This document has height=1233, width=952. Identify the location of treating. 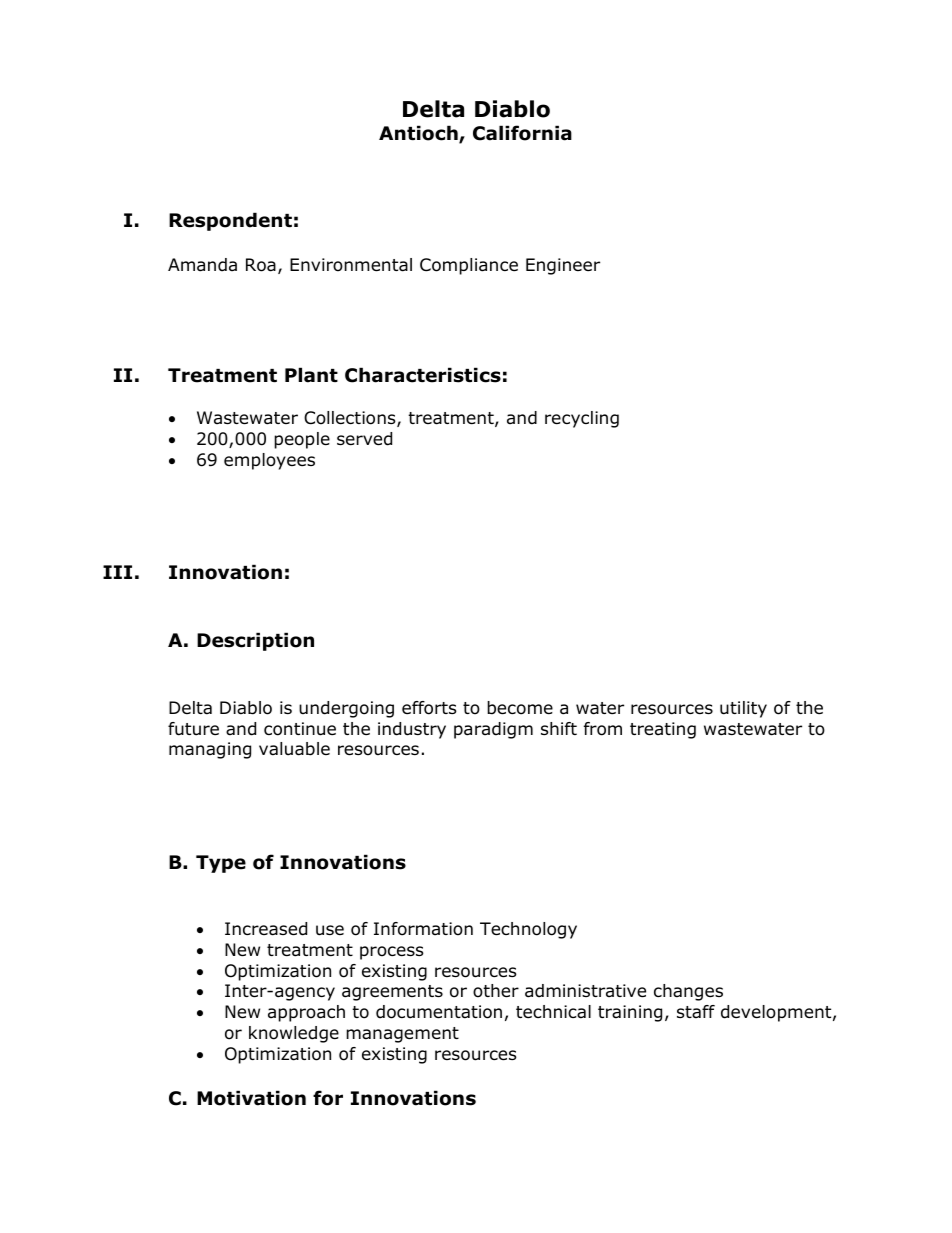
(663, 730).
